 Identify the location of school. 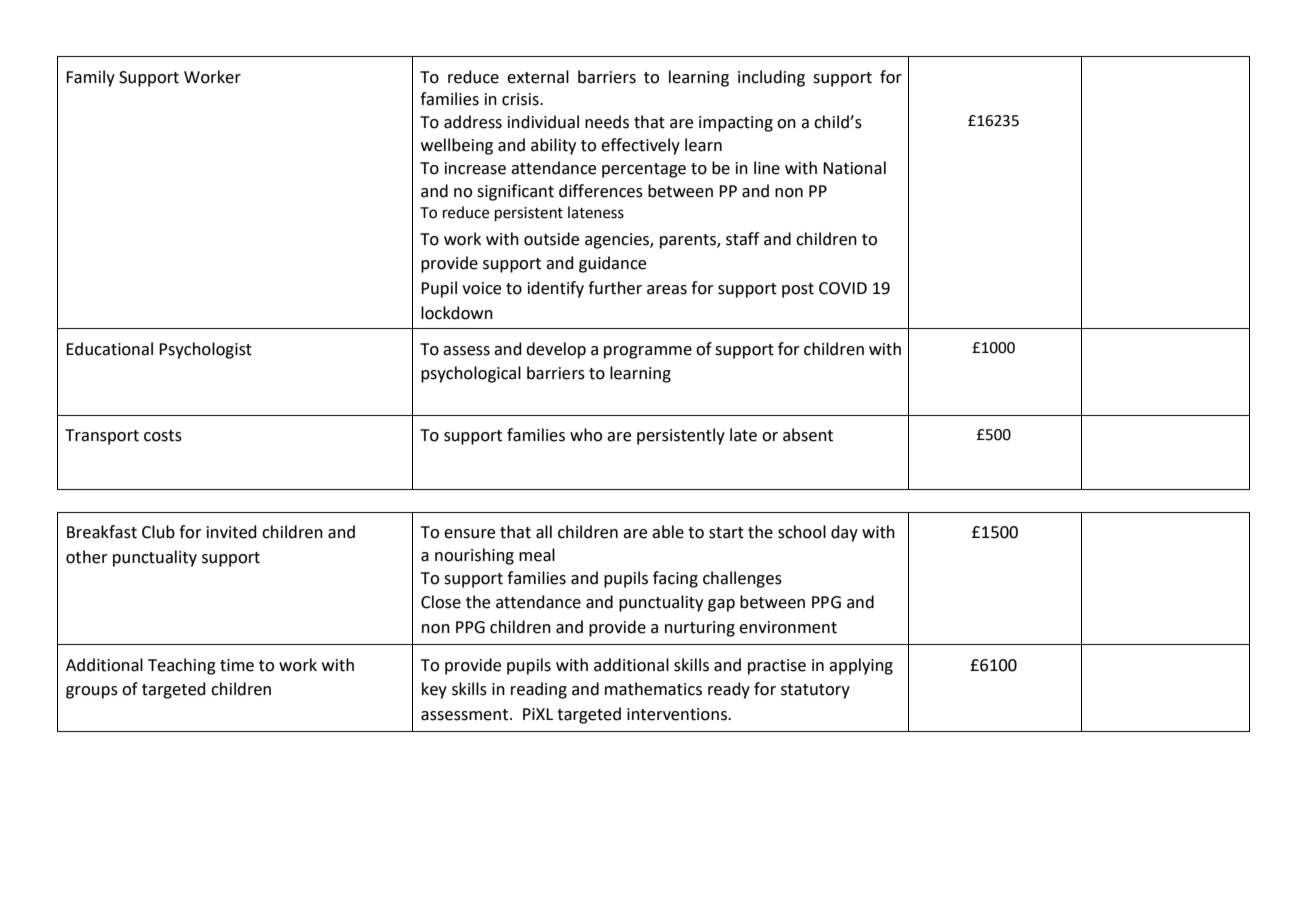
(802, 532).
